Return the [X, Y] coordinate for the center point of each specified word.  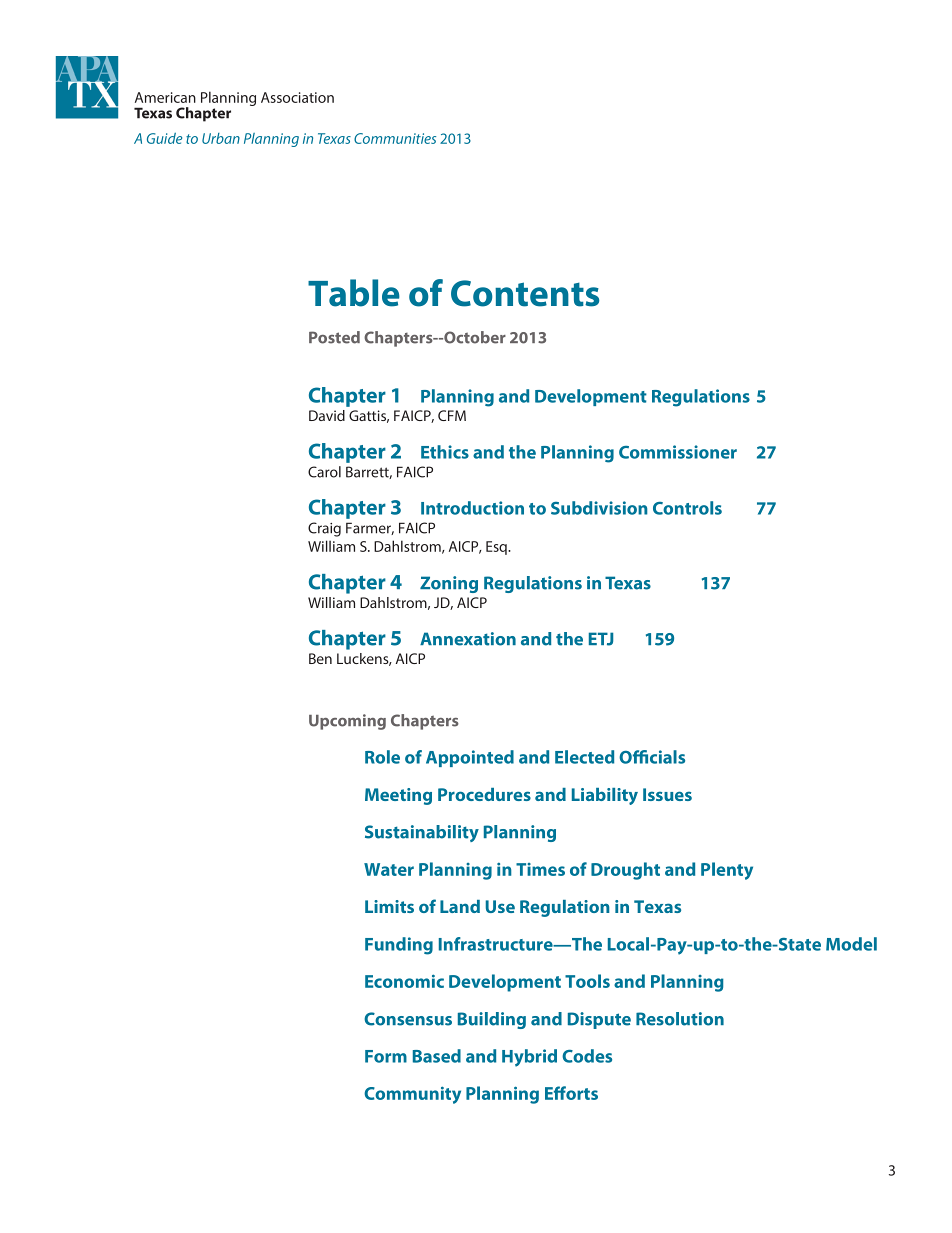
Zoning [449, 584]
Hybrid [529, 1058]
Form [386, 1056]
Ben [320, 658]
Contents [525, 293]
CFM [452, 415]
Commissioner [678, 452]
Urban [221, 138]
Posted [334, 337]
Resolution [680, 1019]
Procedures [484, 794]
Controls [687, 508]
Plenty [727, 871]
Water [389, 869]
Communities [395, 138]
